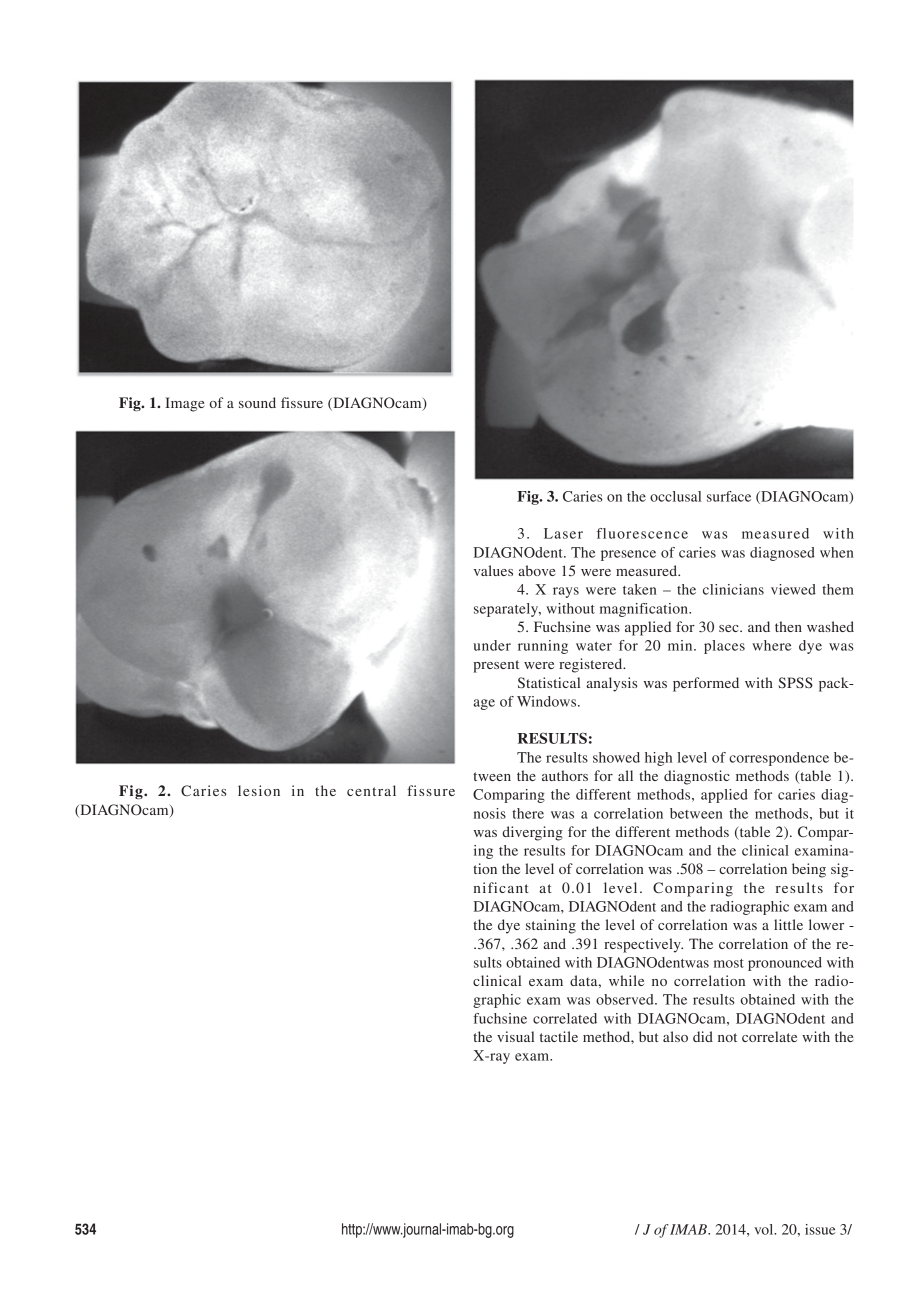 The image size is (924, 1308). I want to click on observed, so click(626, 999).
